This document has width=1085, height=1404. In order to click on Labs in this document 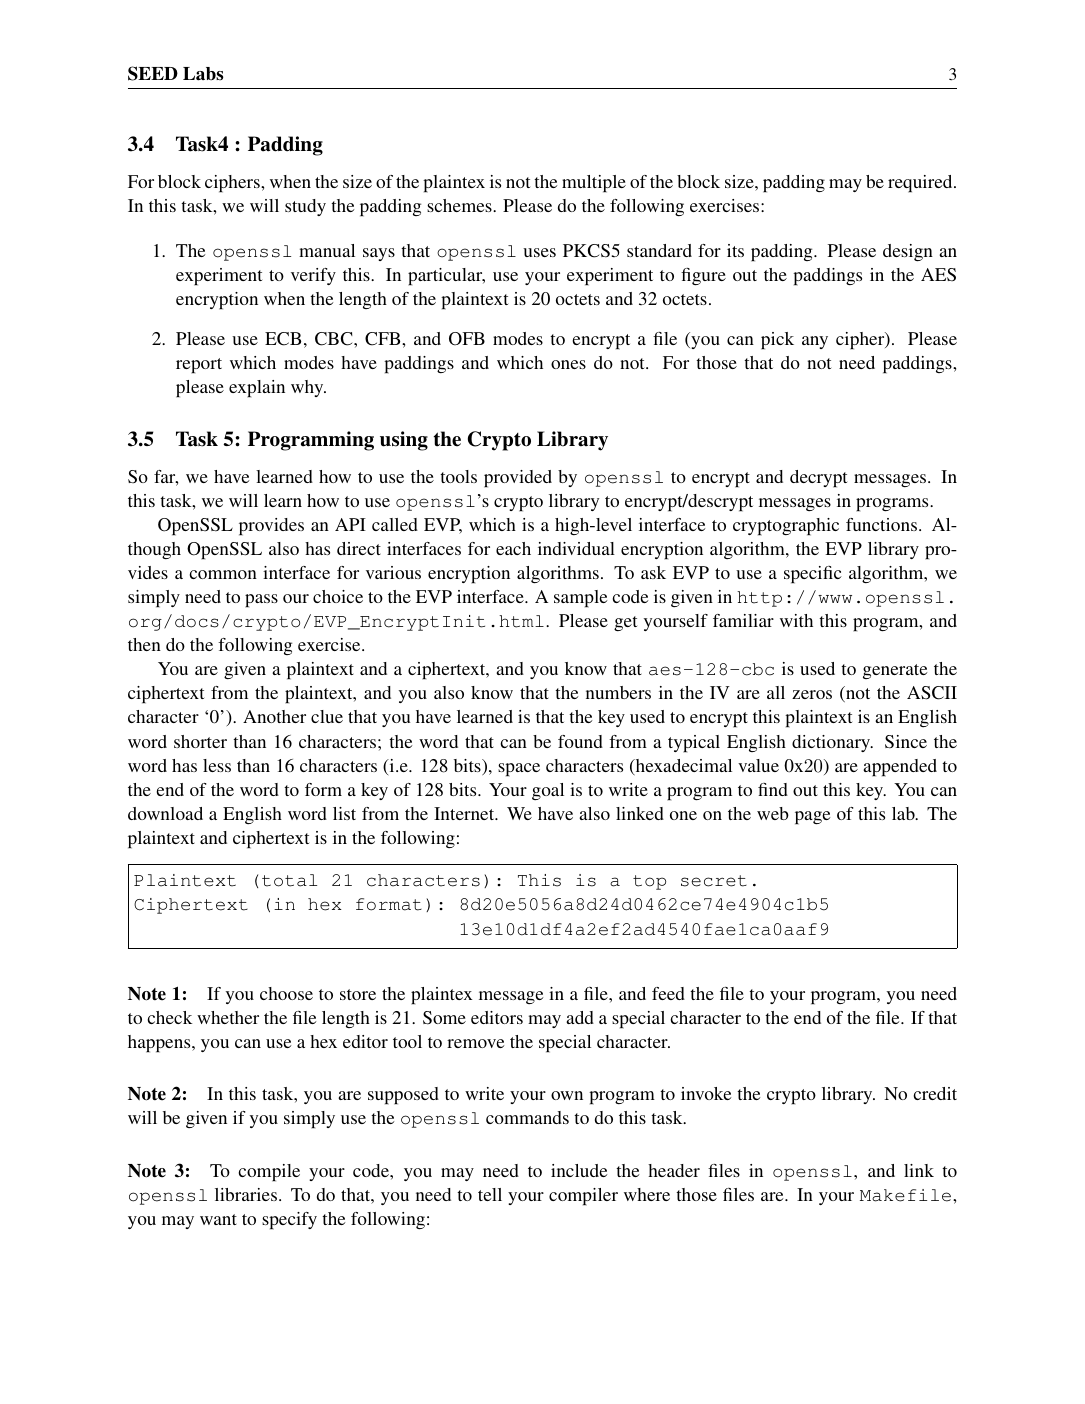, I will do `click(203, 74)`.
